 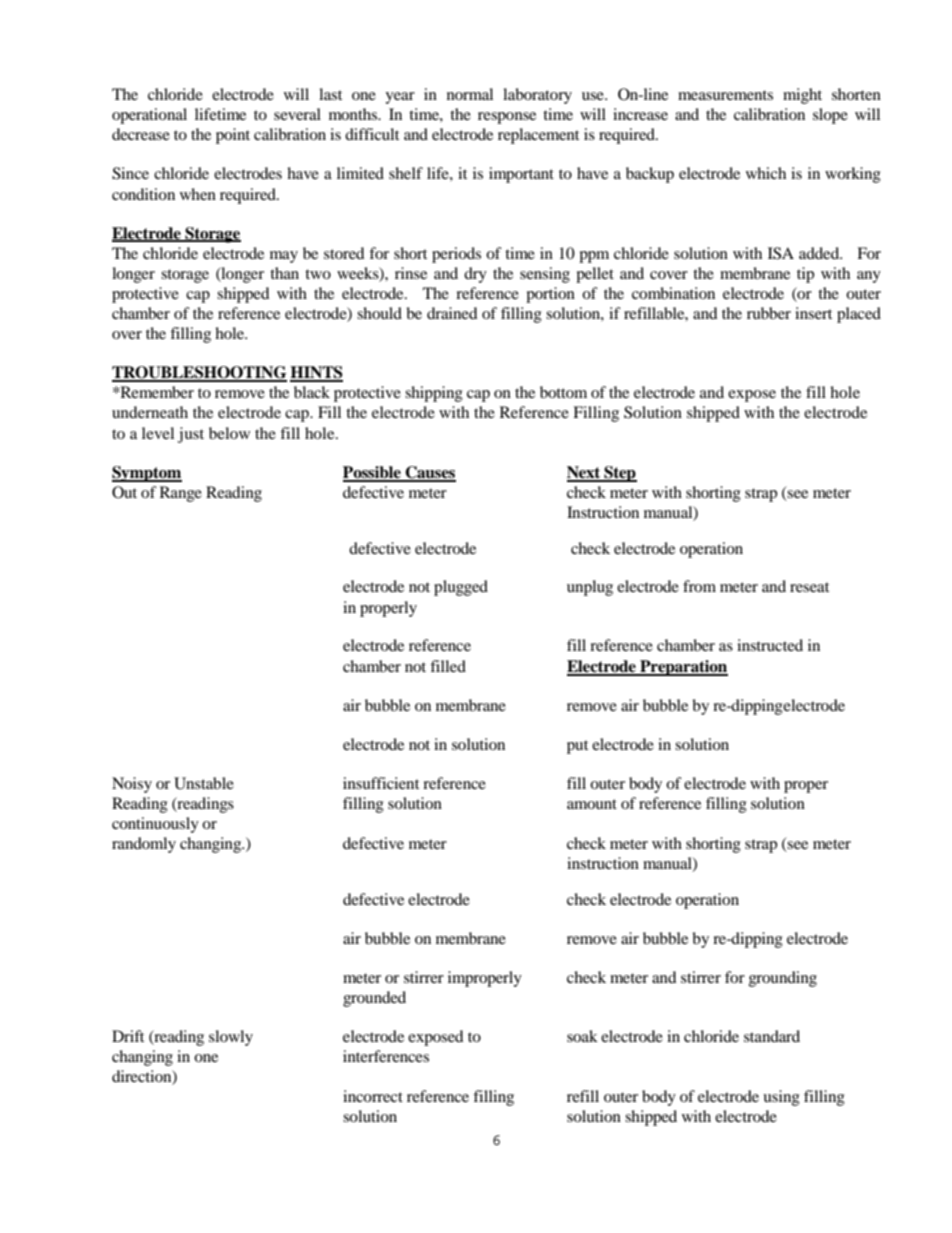 I want to click on amount, so click(x=592, y=804).
